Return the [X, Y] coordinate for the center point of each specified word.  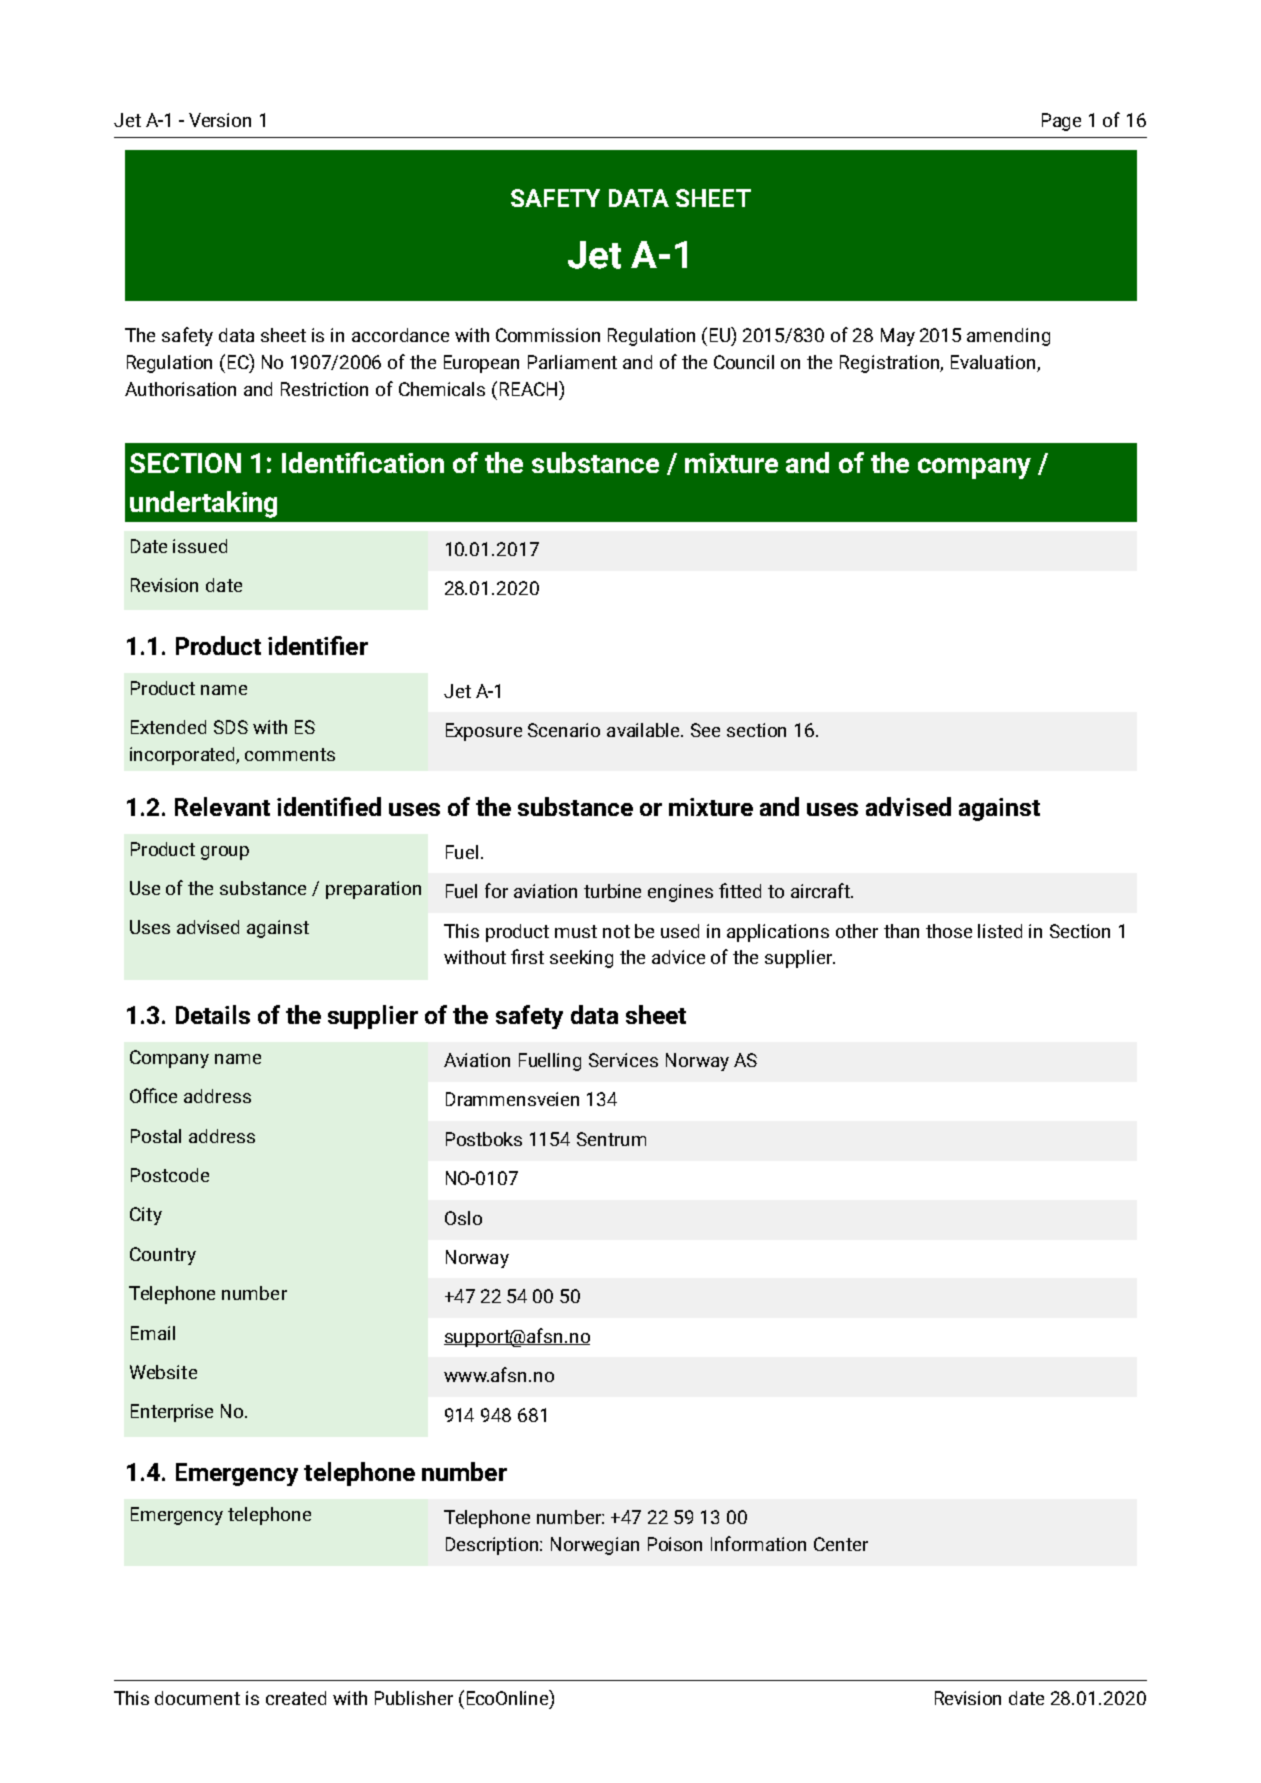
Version [220, 120]
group [225, 853]
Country [163, 1256]
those [949, 931]
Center [841, 1544]
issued [200, 546]
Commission [548, 335]
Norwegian [595, 1546]
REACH [530, 388]
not [616, 931]
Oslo [463, 1218]
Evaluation [994, 363]
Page [1061, 122]
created [296, 1698]
